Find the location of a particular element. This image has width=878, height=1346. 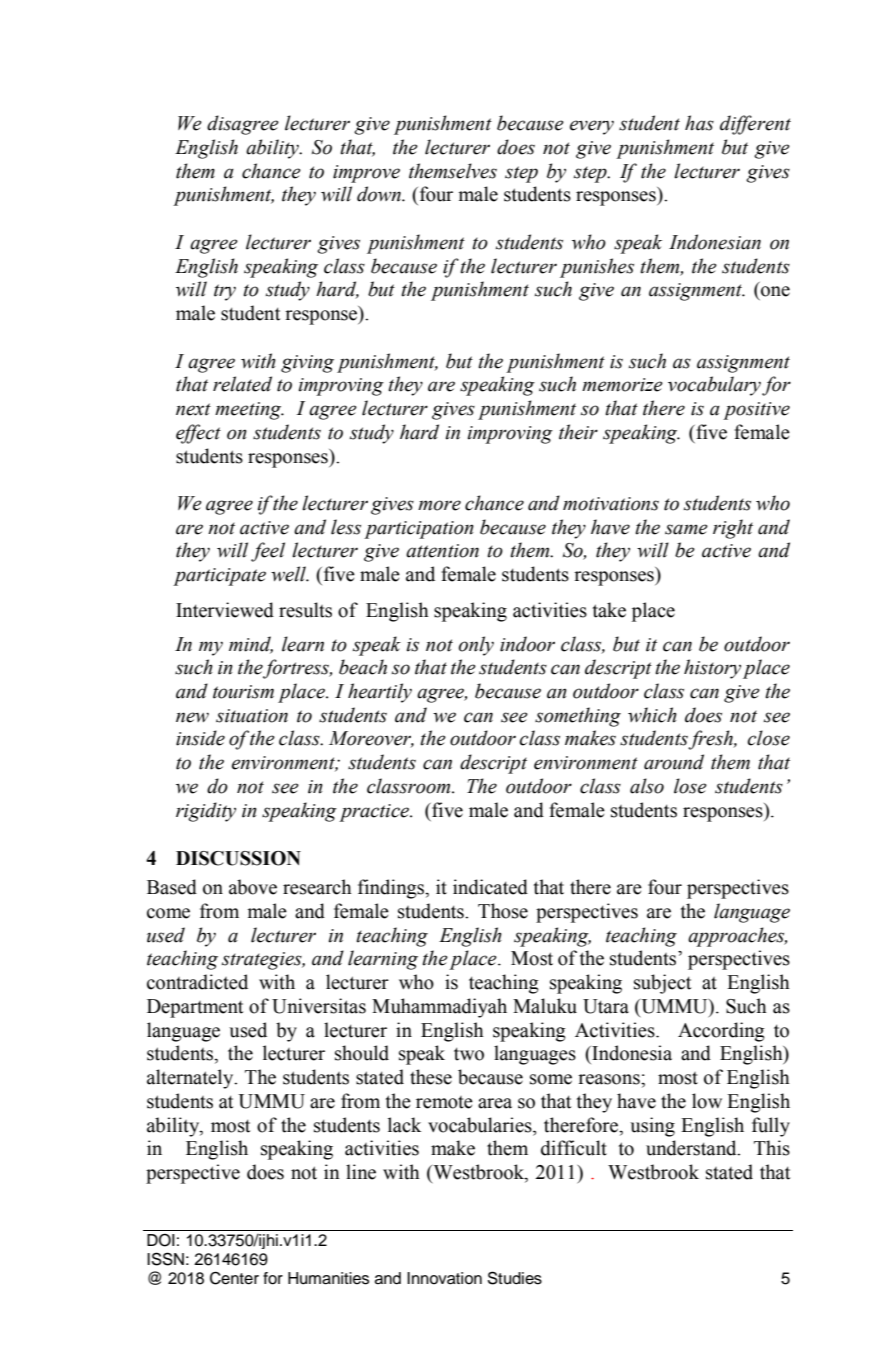

understand is located at coordinates (692, 1148).
